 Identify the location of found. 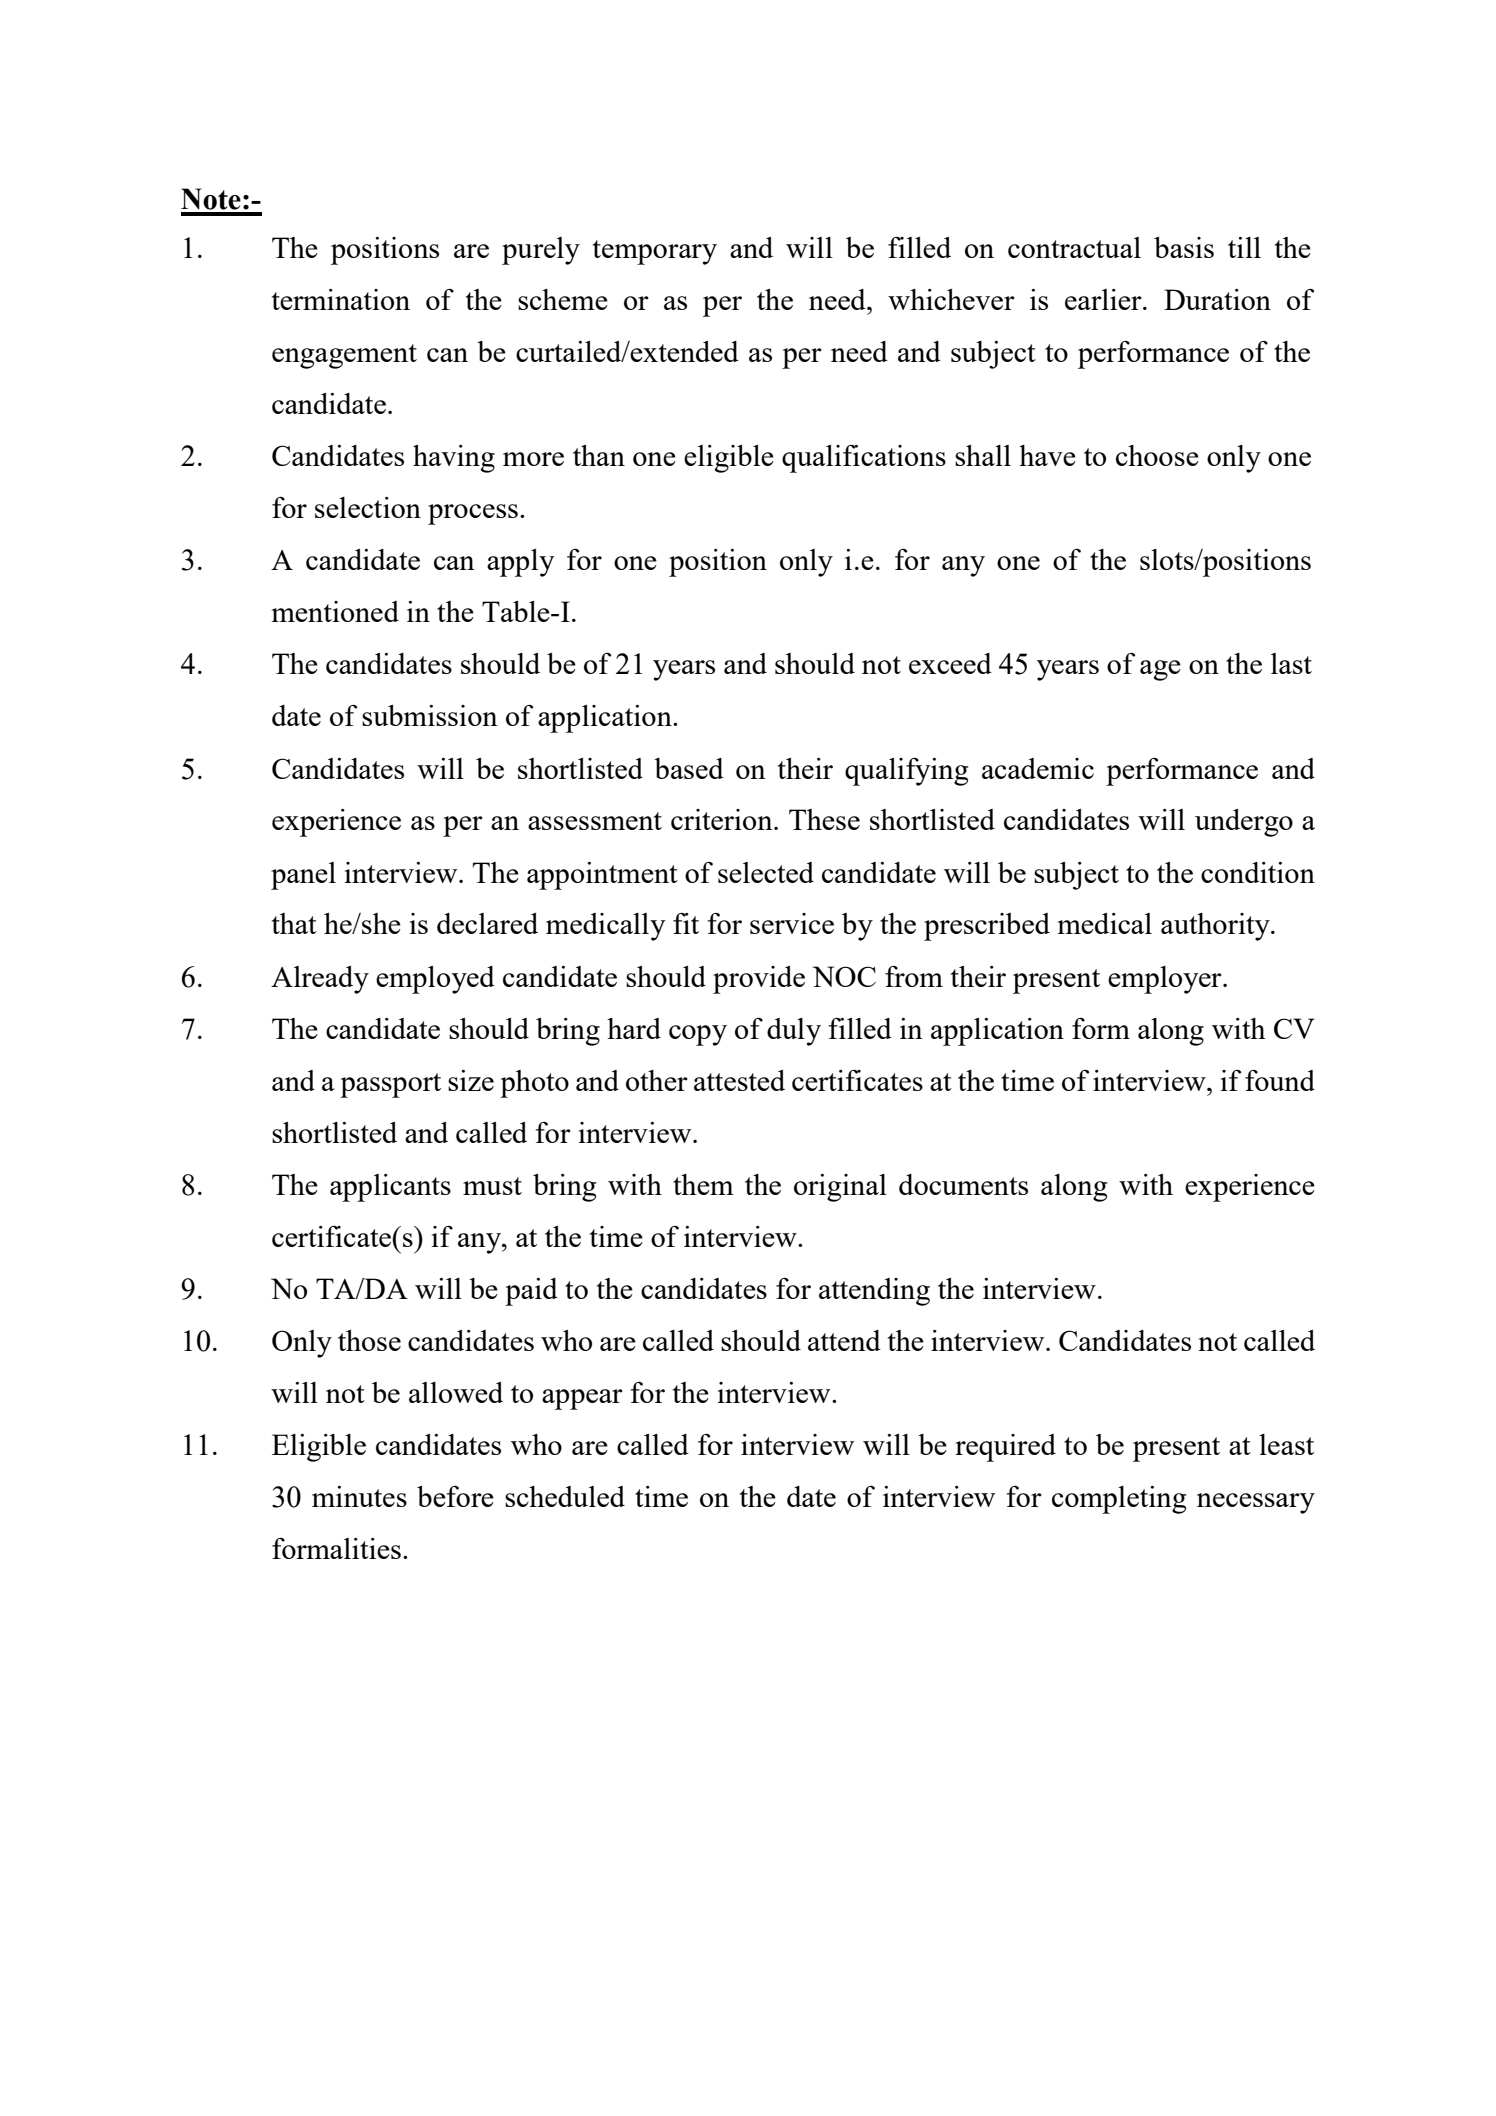
(1280, 1080).
